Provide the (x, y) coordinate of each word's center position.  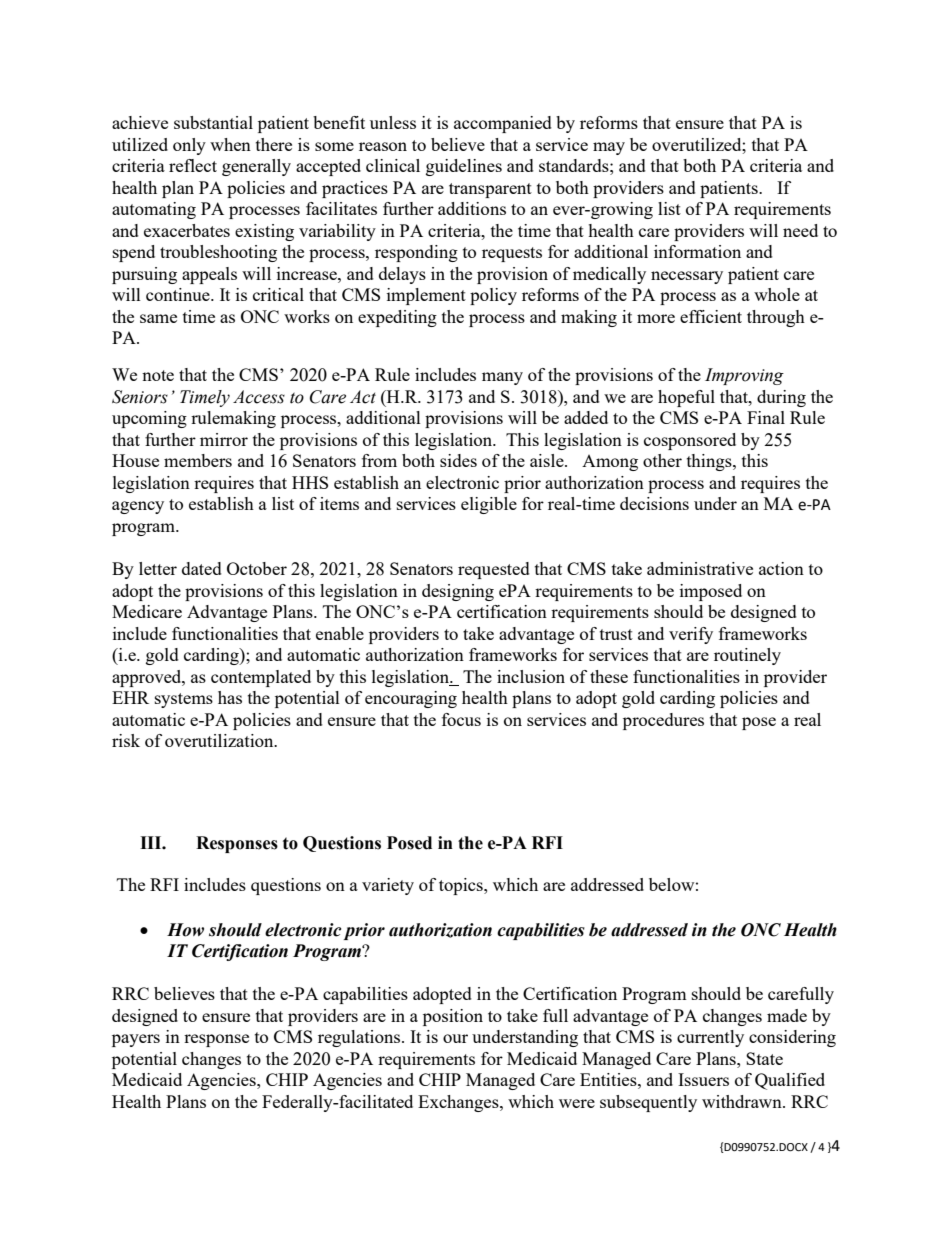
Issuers (703, 1079)
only (189, 146)
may (609, 148)
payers (136, 1040)
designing (458, 592)
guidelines (464, 167)
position (453, 1017)
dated (202, 568)
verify (691, 635)
